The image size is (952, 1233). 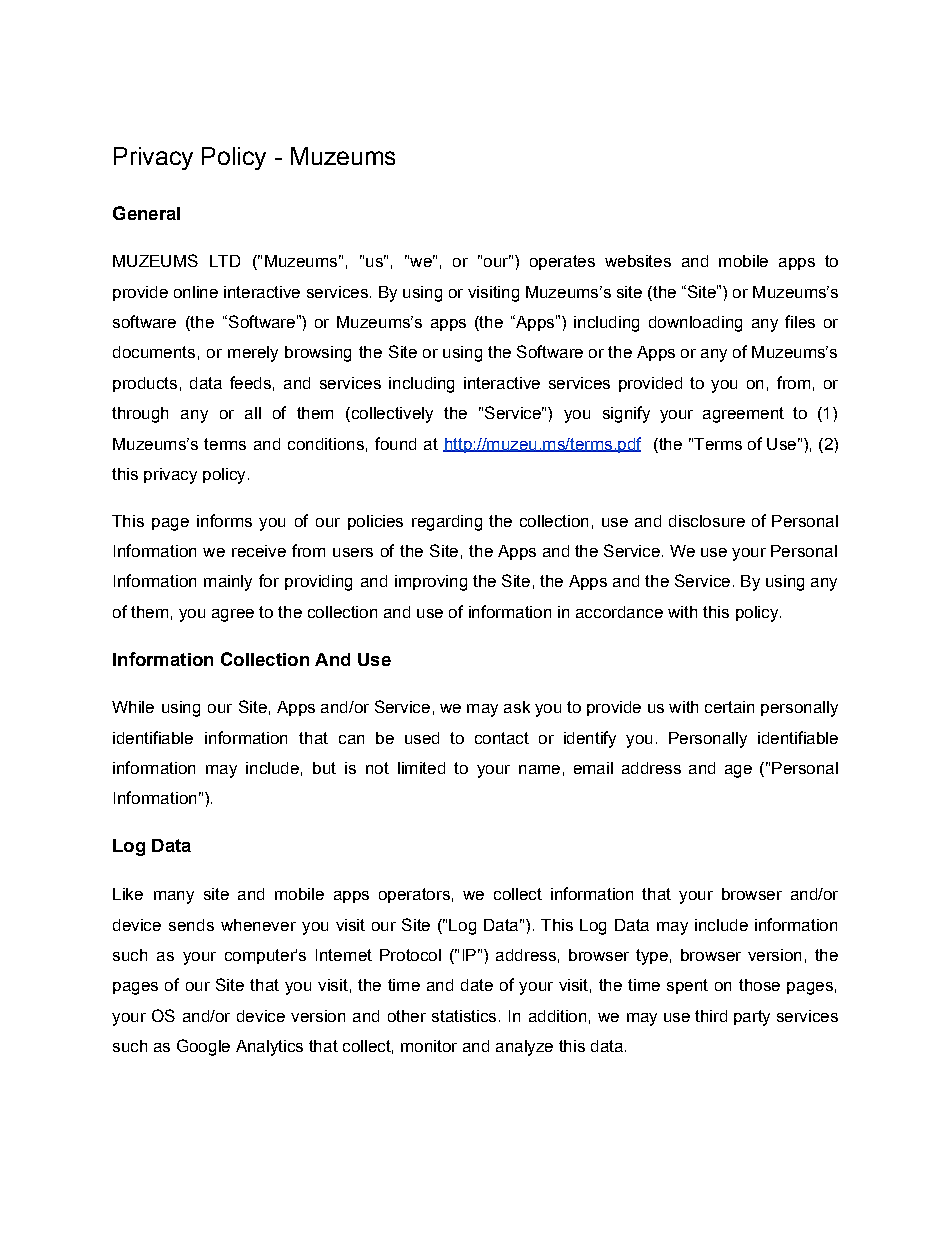 What do you see at coordinates (414, 895) in the screenshot?
I see `operators` at bounding box center [414, 895].
